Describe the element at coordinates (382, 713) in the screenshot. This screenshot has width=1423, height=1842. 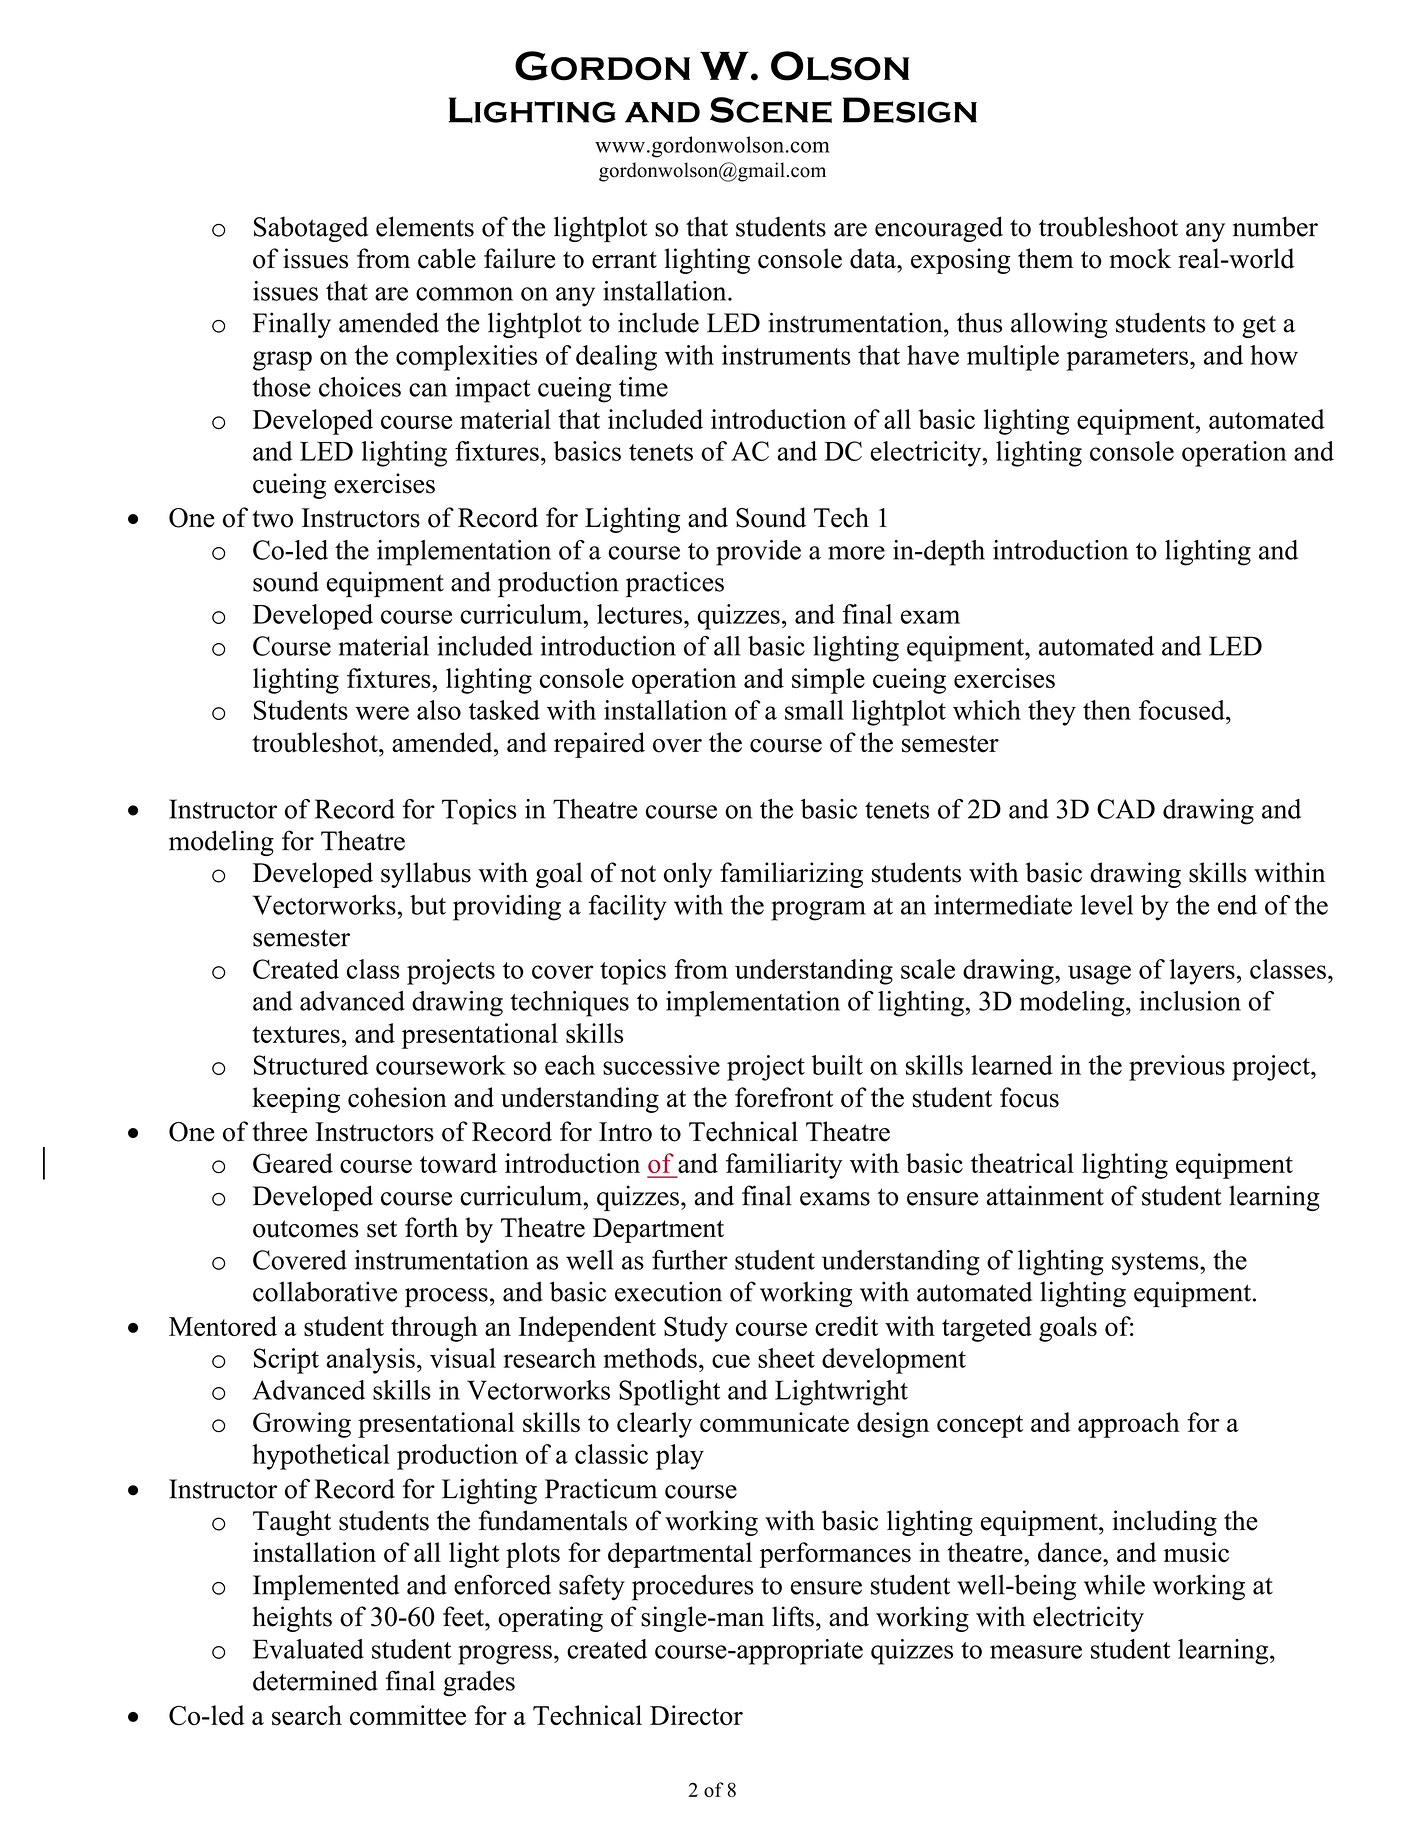
I see `were` at that location.
